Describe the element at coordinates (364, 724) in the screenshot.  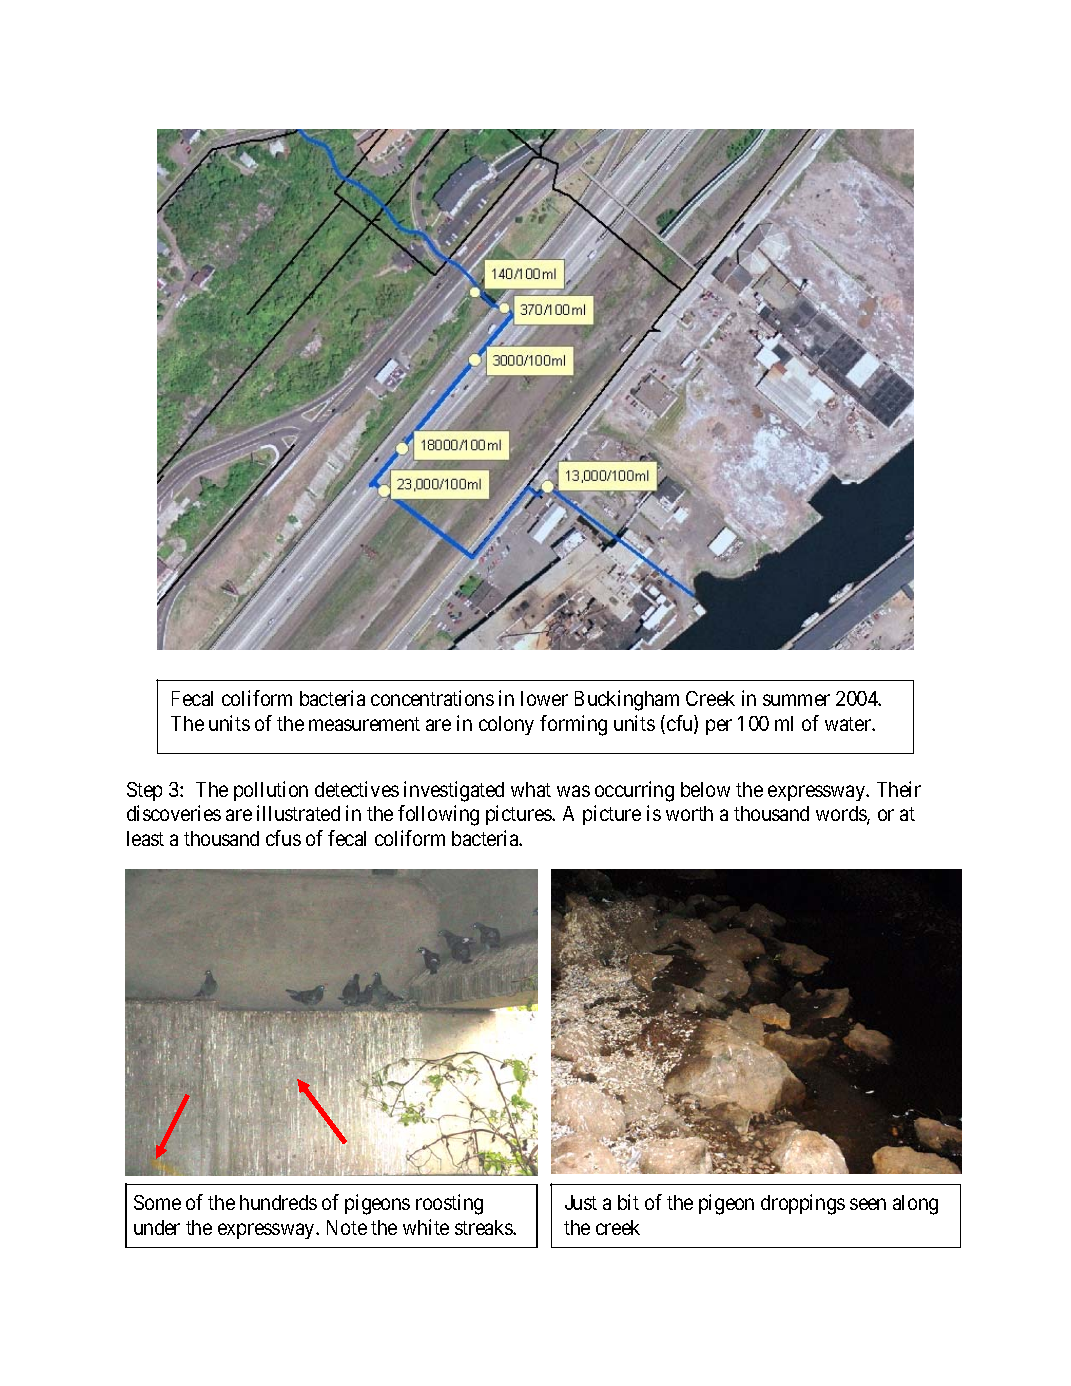
I see `measurement` at that location.
